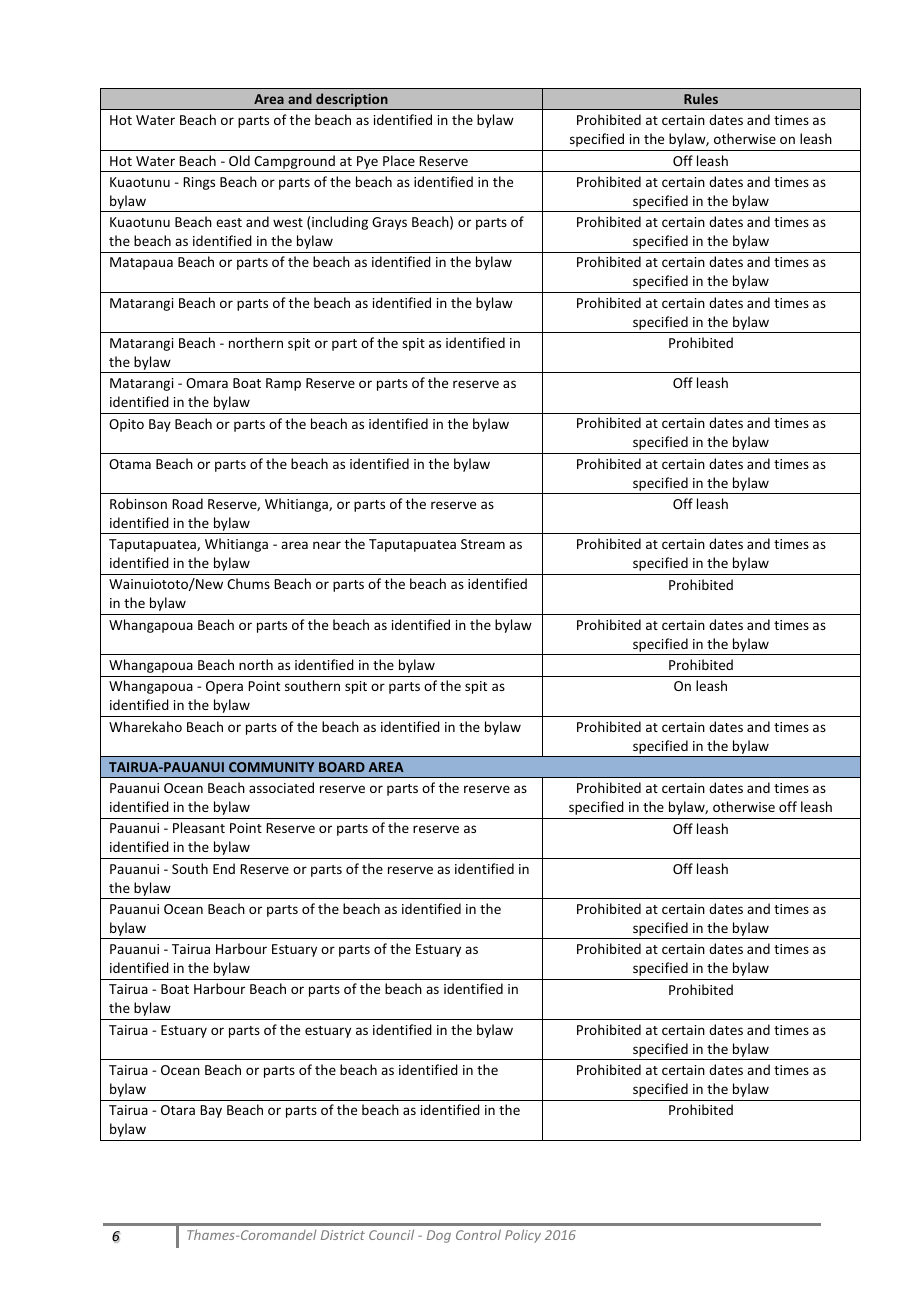 The width and height of the screenshot is (924, 1308). Describe the element at coordinates (224, 687) in the screenshot. I see `Opera` at that location.
